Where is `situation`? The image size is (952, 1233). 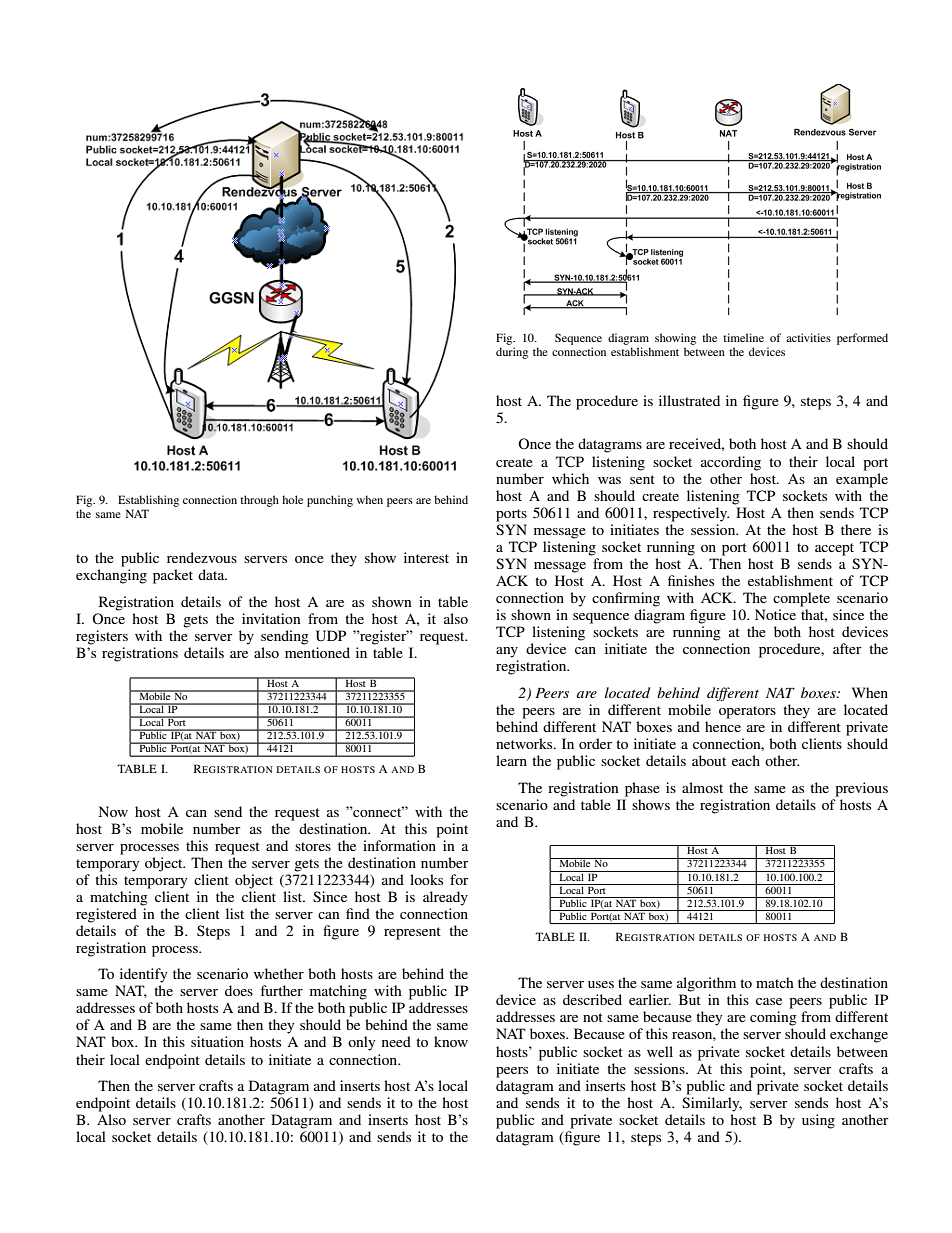
situation is located at coordinates (217, 1041).
